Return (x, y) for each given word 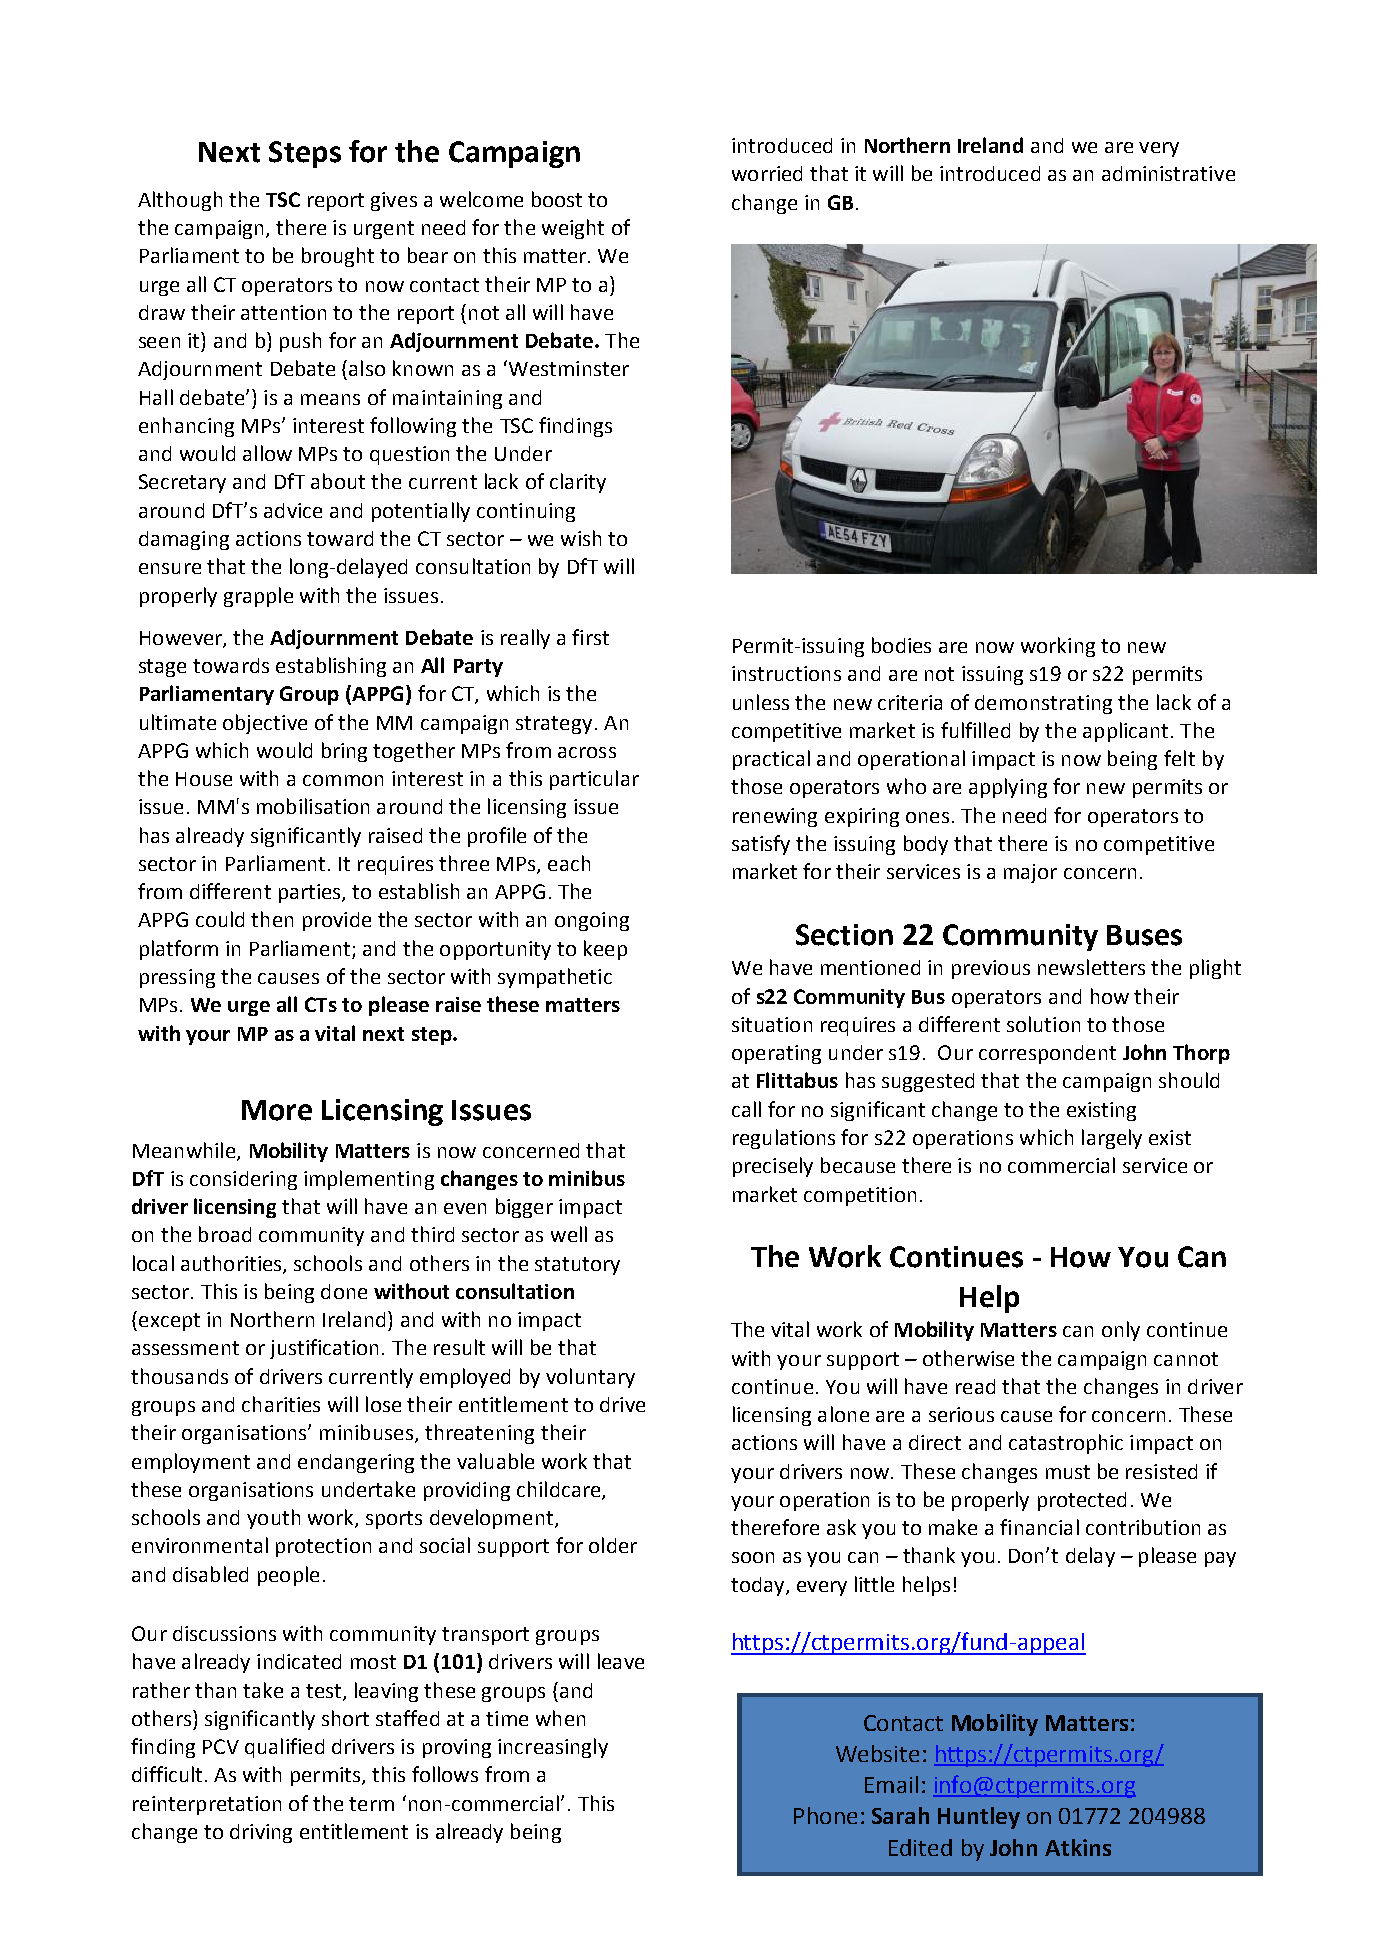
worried (767, 173)
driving (261, 1833)
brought (338, 257)
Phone (825, 1815)
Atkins (1078, 1847)
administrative (1168, 173)
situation (772, 1024)
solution (1043, 1024)
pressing (177, 978)
